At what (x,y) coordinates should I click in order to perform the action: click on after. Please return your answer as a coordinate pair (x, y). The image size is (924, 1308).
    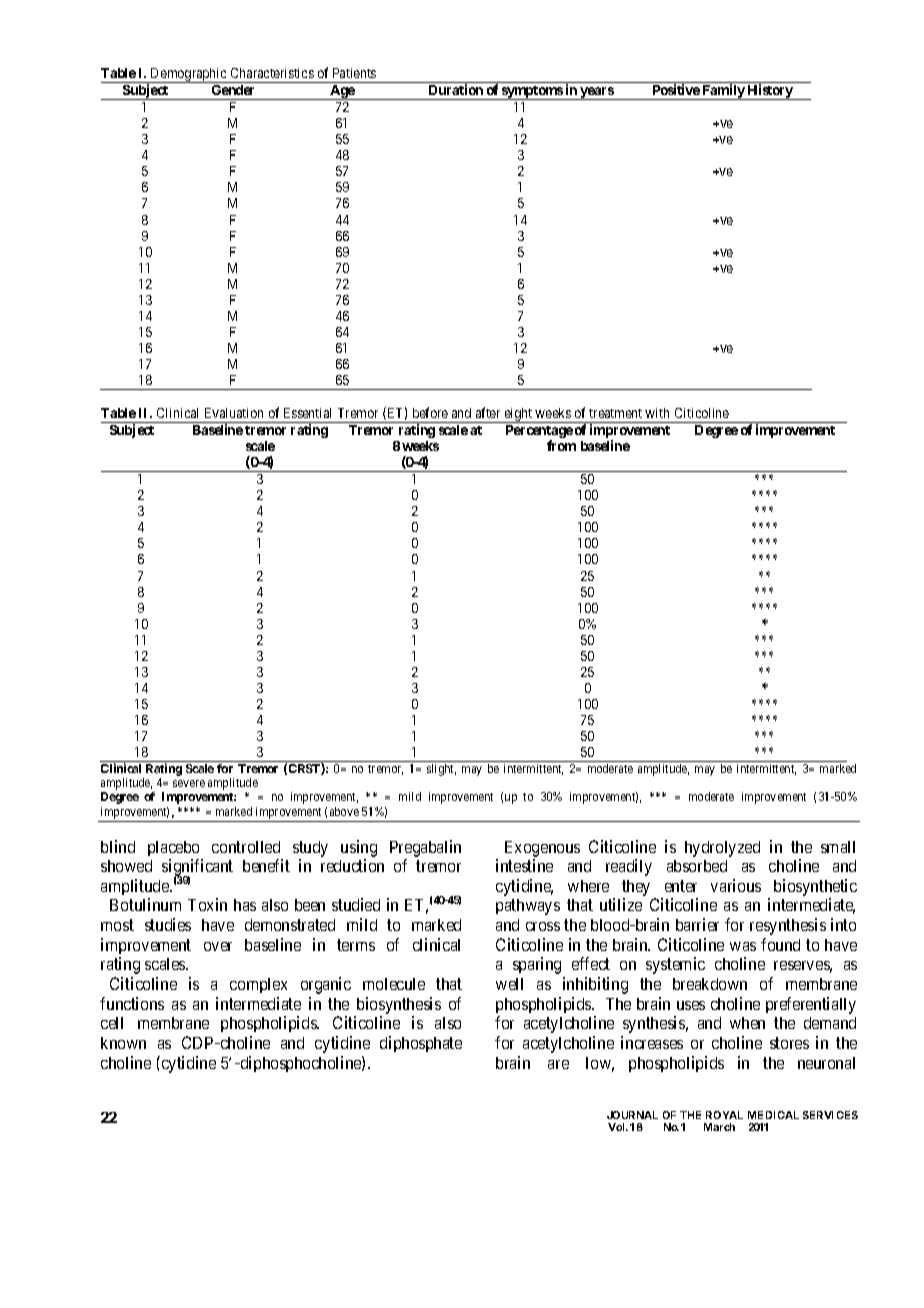
    Looking at the image, I should click on (488, 412).
